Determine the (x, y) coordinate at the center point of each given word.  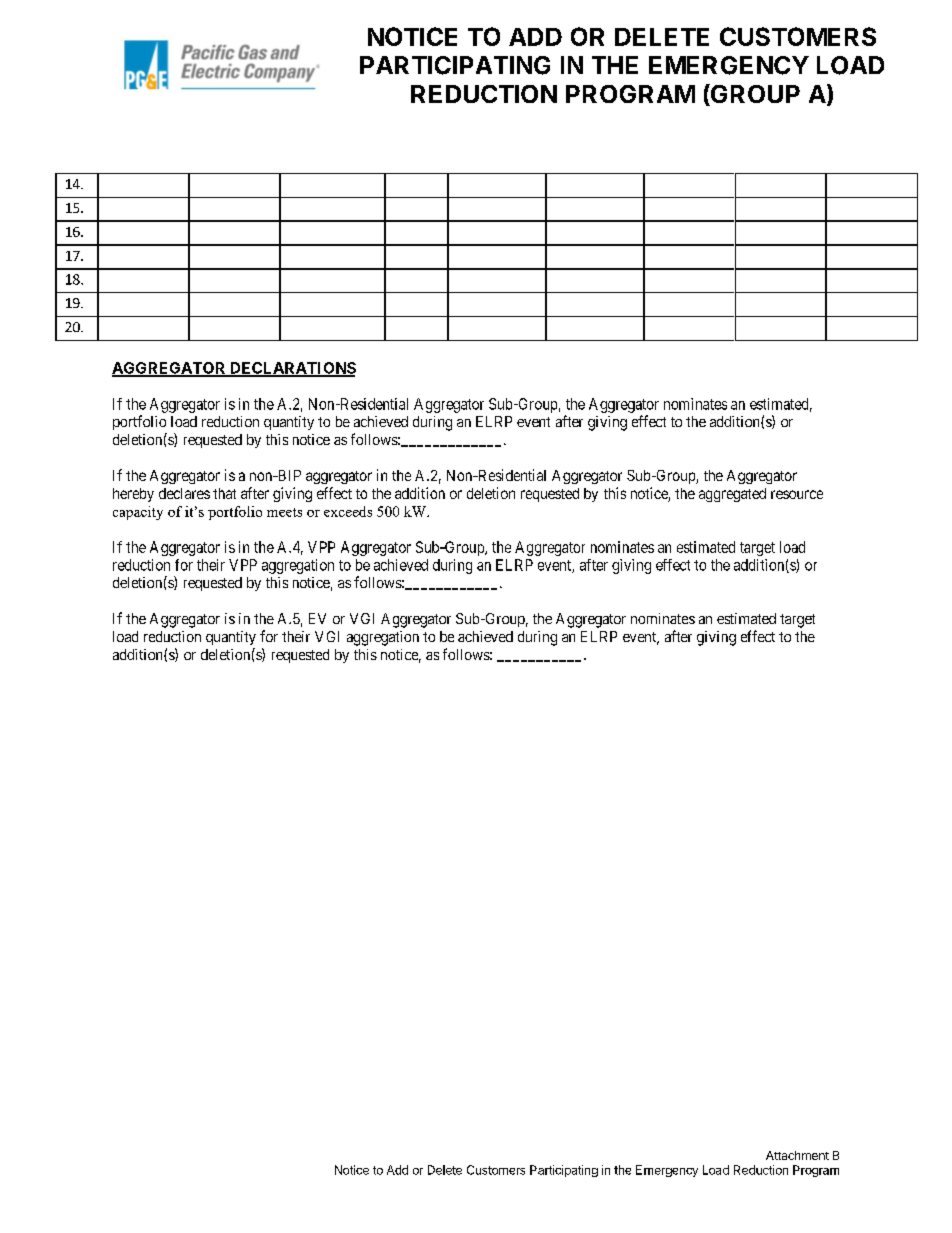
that (224, 493)
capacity (138, 513)
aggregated (732, 495)
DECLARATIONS (292, 369)
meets (284, 512)
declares (184, 493)
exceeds (348, 511)
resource (797, 494)
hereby (133, 495)
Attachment (797, 1155)
